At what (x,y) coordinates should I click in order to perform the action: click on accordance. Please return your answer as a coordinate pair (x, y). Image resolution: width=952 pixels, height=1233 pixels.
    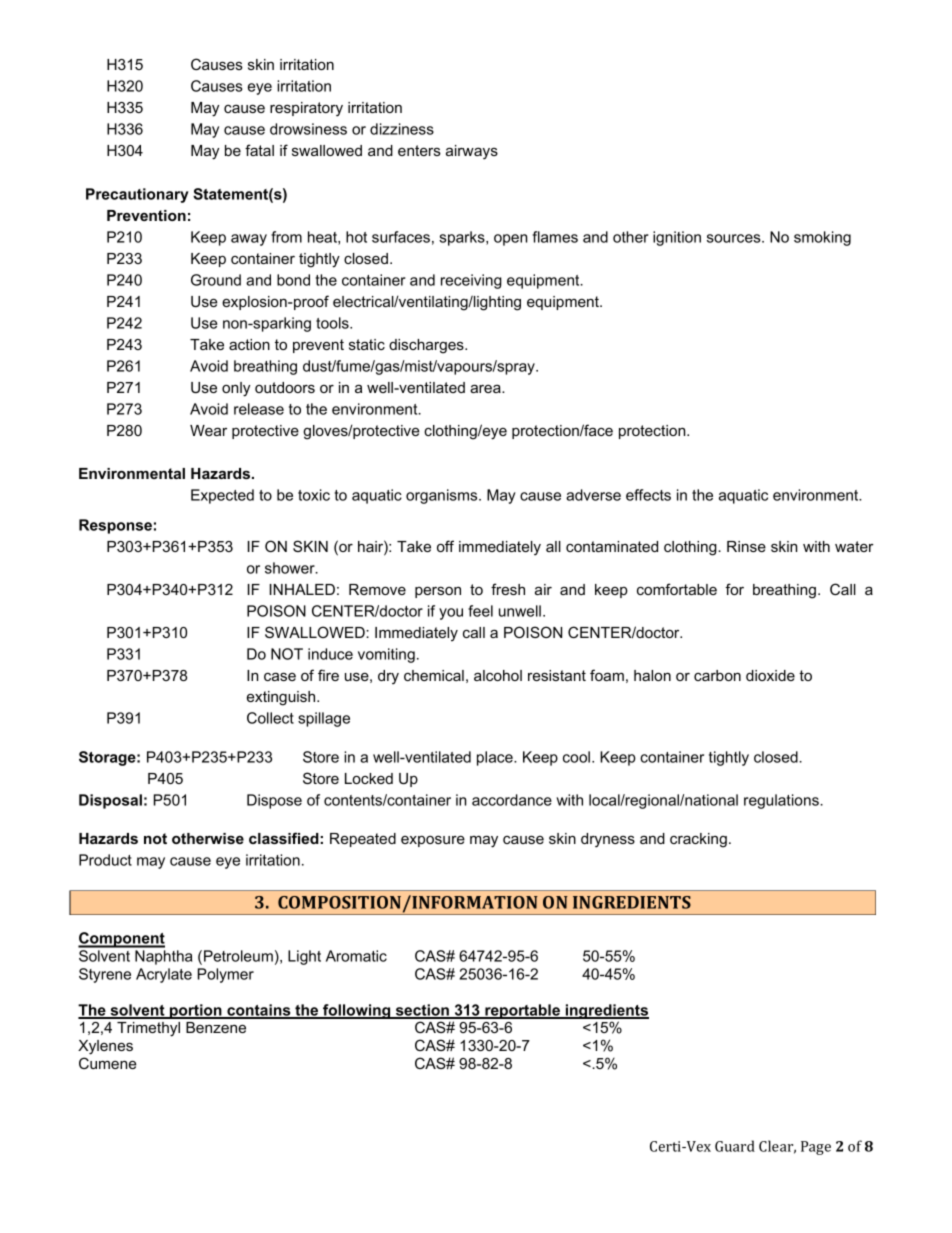
    Looking at the image, I should click on (512, 800).
